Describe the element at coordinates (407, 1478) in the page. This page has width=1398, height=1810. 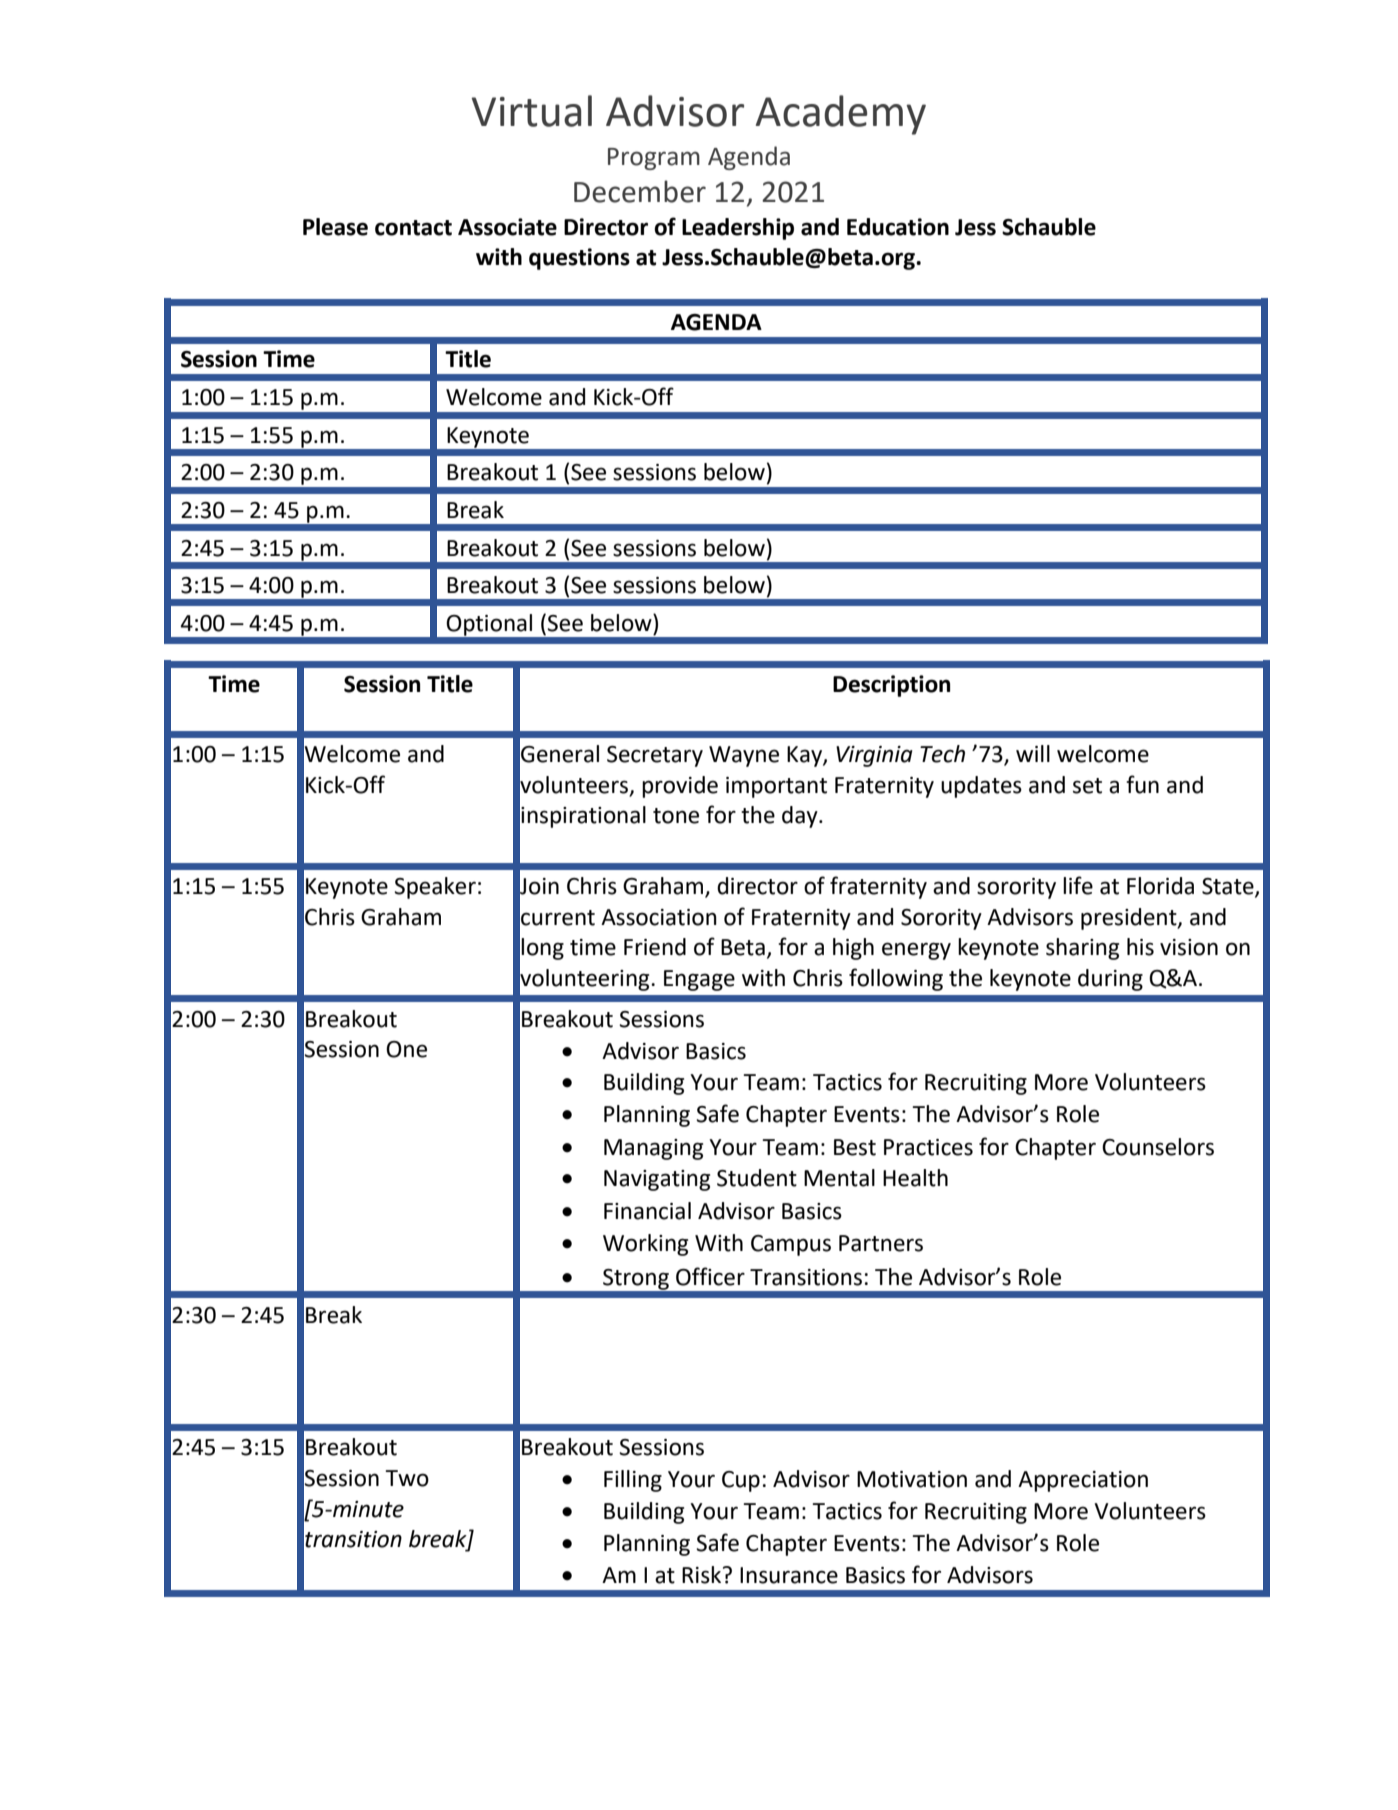
I see `Two` at that location.
